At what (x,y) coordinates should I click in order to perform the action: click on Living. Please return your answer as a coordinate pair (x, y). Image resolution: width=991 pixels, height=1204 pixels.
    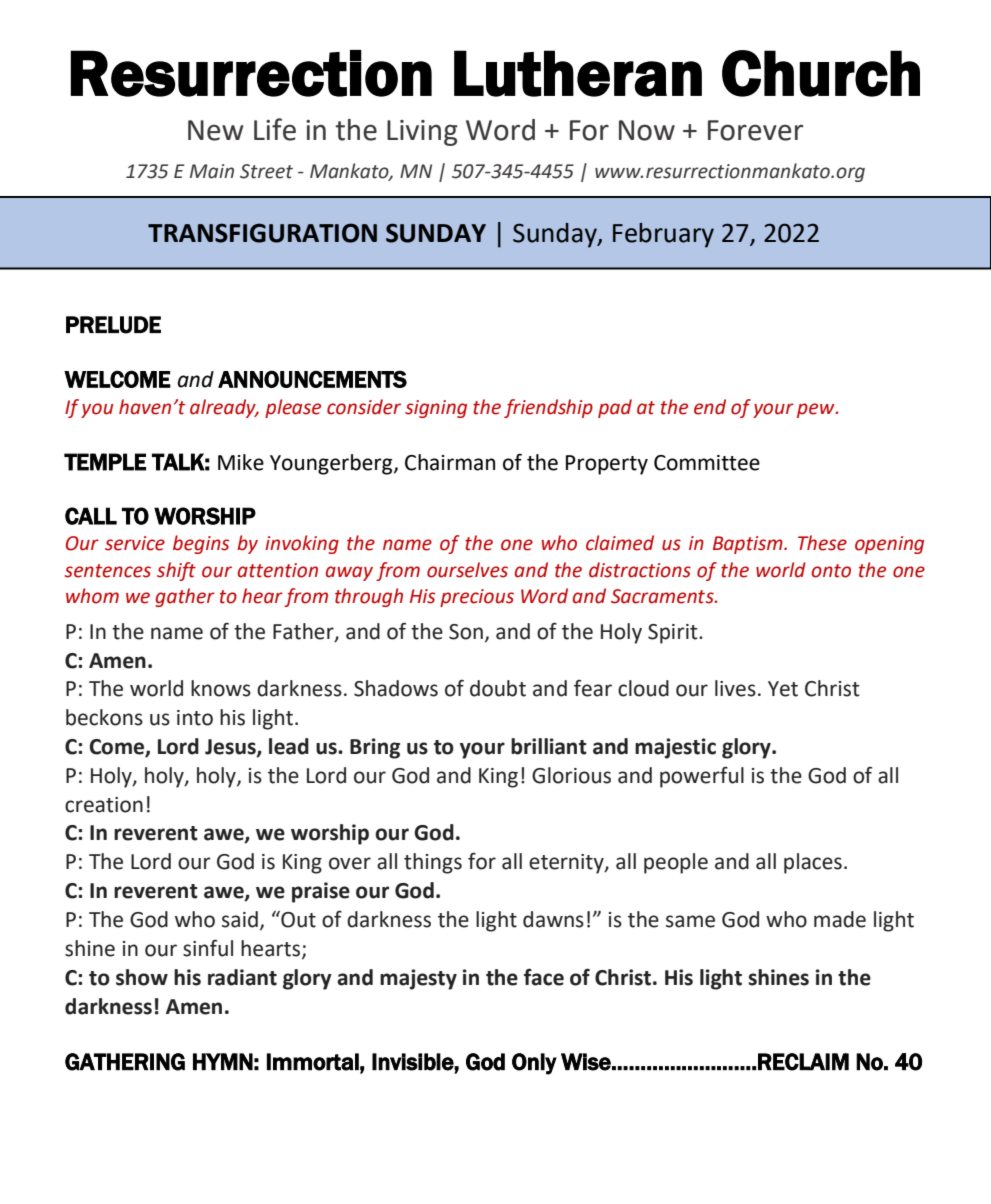
    Looking at the image, I should click on (422, 133).
